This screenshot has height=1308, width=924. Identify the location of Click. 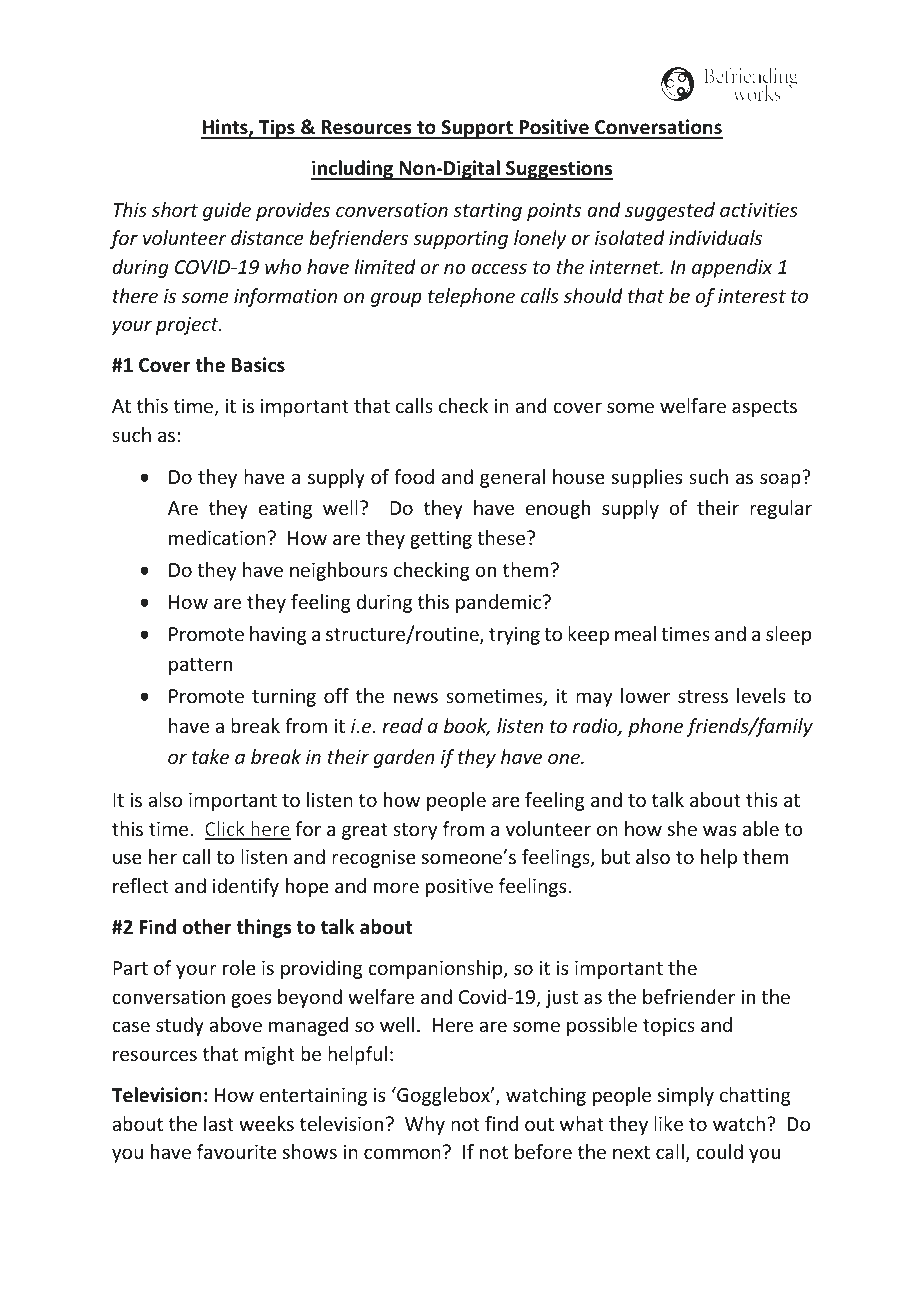
(226, 830).
